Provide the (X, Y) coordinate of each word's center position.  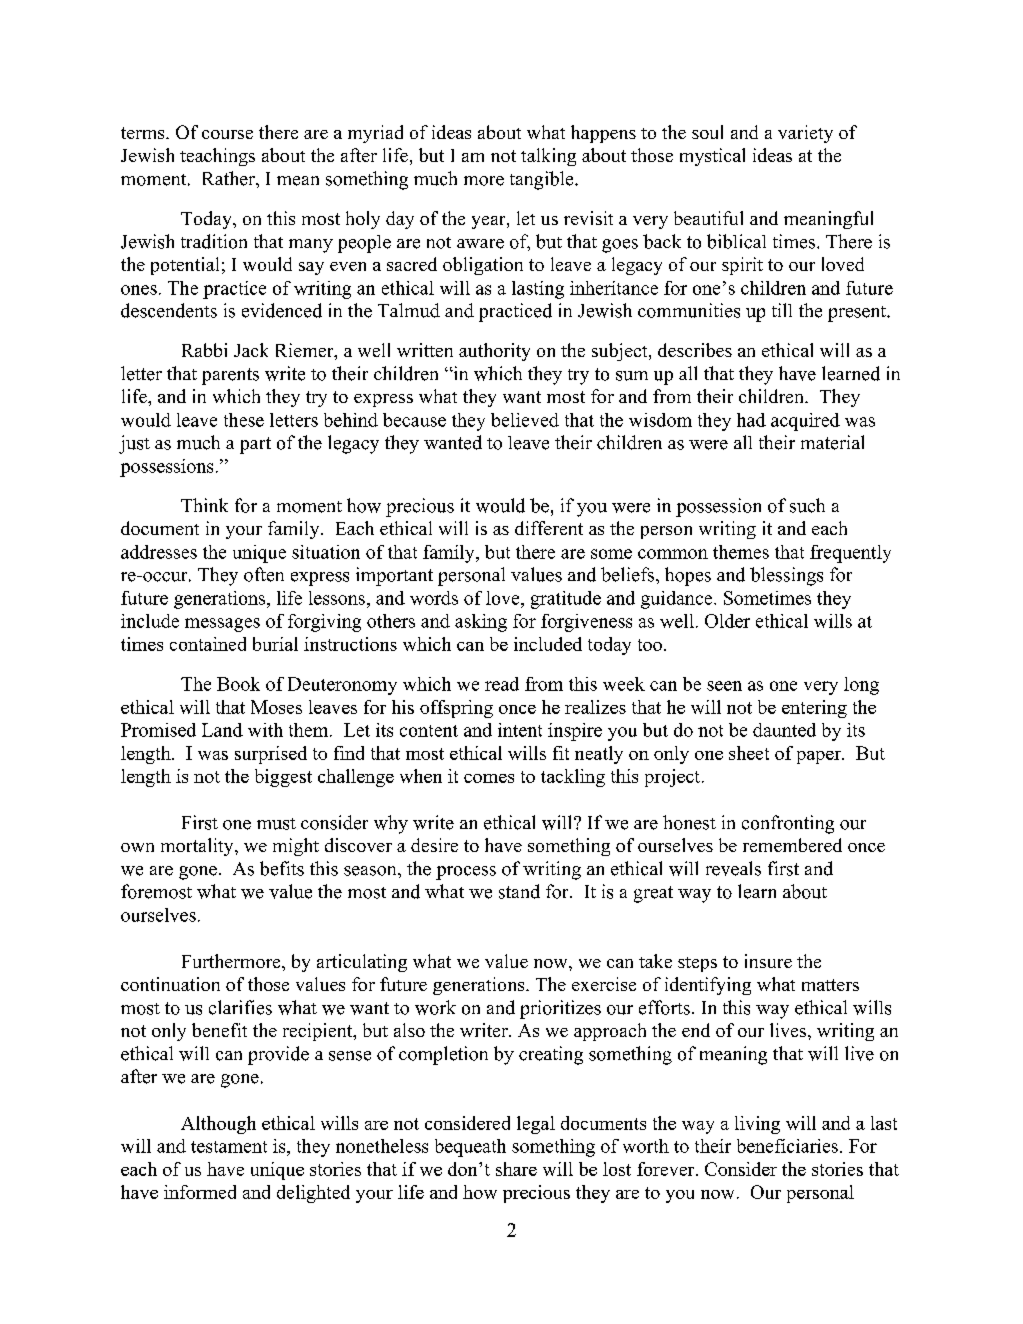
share (516, 1169)
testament (229, 1147)
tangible (543, 180)
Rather (230, 178)
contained (208, 644)
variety (805, 134)
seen (724, 686)
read (502, 684)
